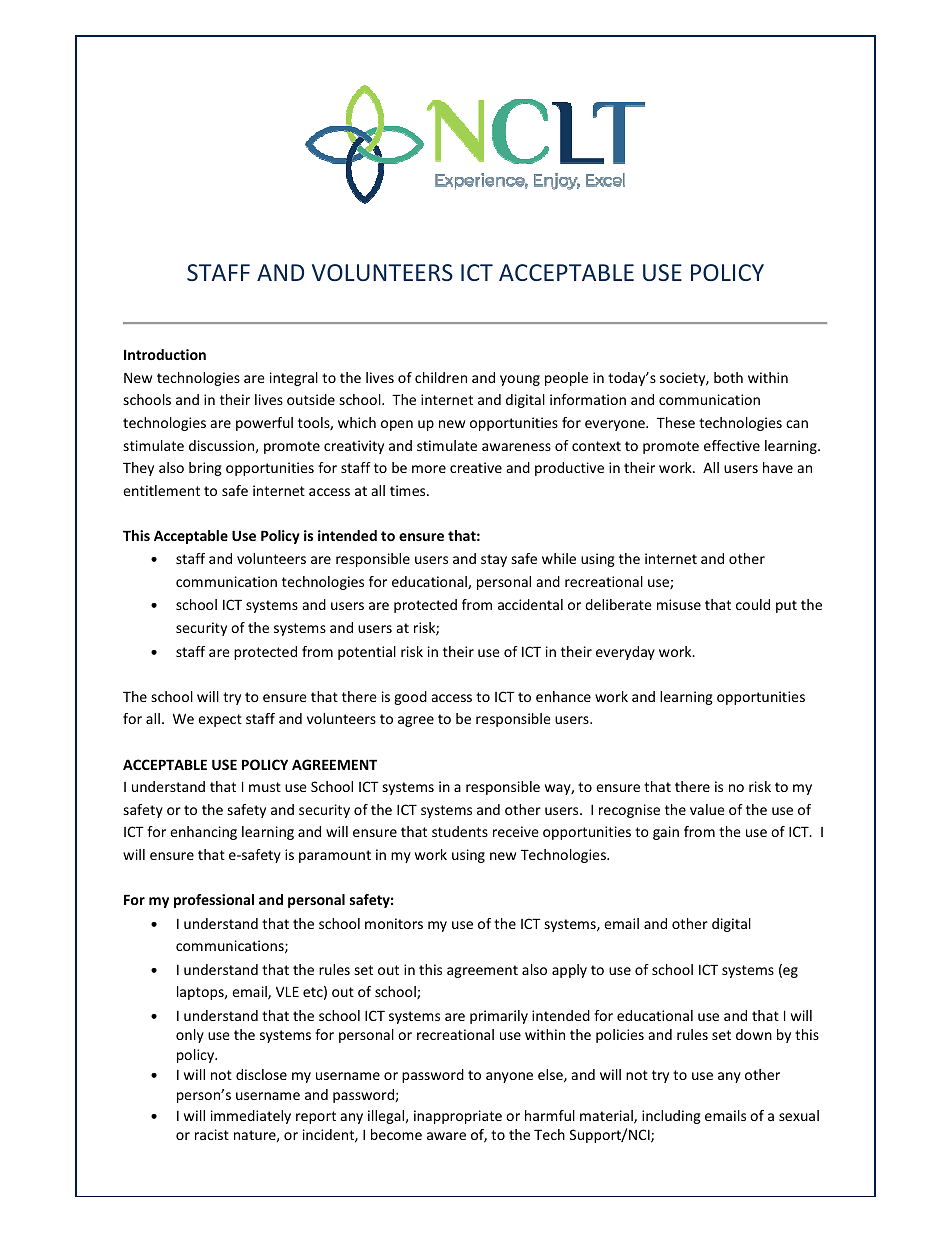  What do you see at coordinates (220, 720) in the screenshot?
I see `expect` at bounding box center [220, 720].
